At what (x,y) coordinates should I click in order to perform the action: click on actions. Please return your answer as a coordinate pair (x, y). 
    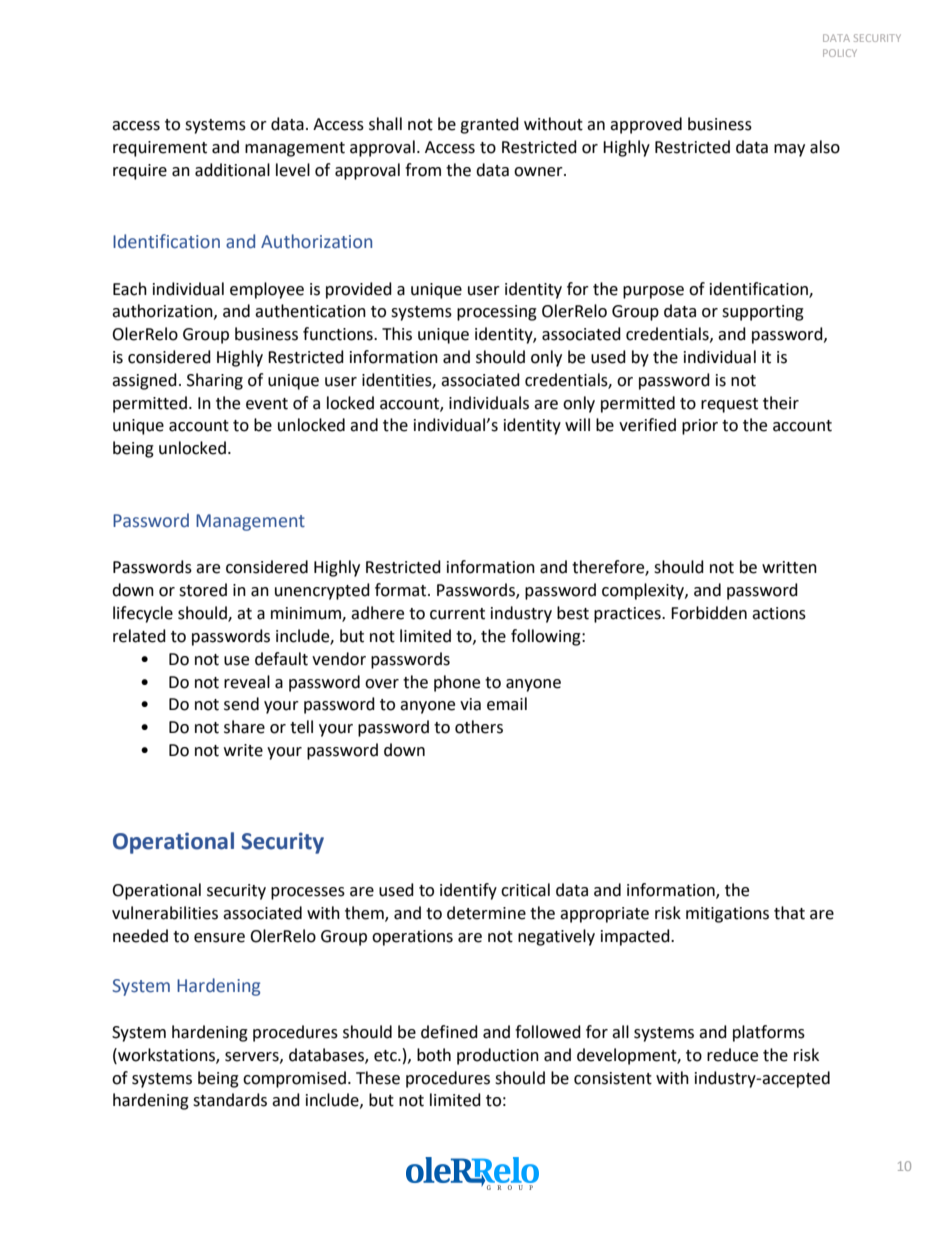
    Looking at the image, I should click on (779, 613).
